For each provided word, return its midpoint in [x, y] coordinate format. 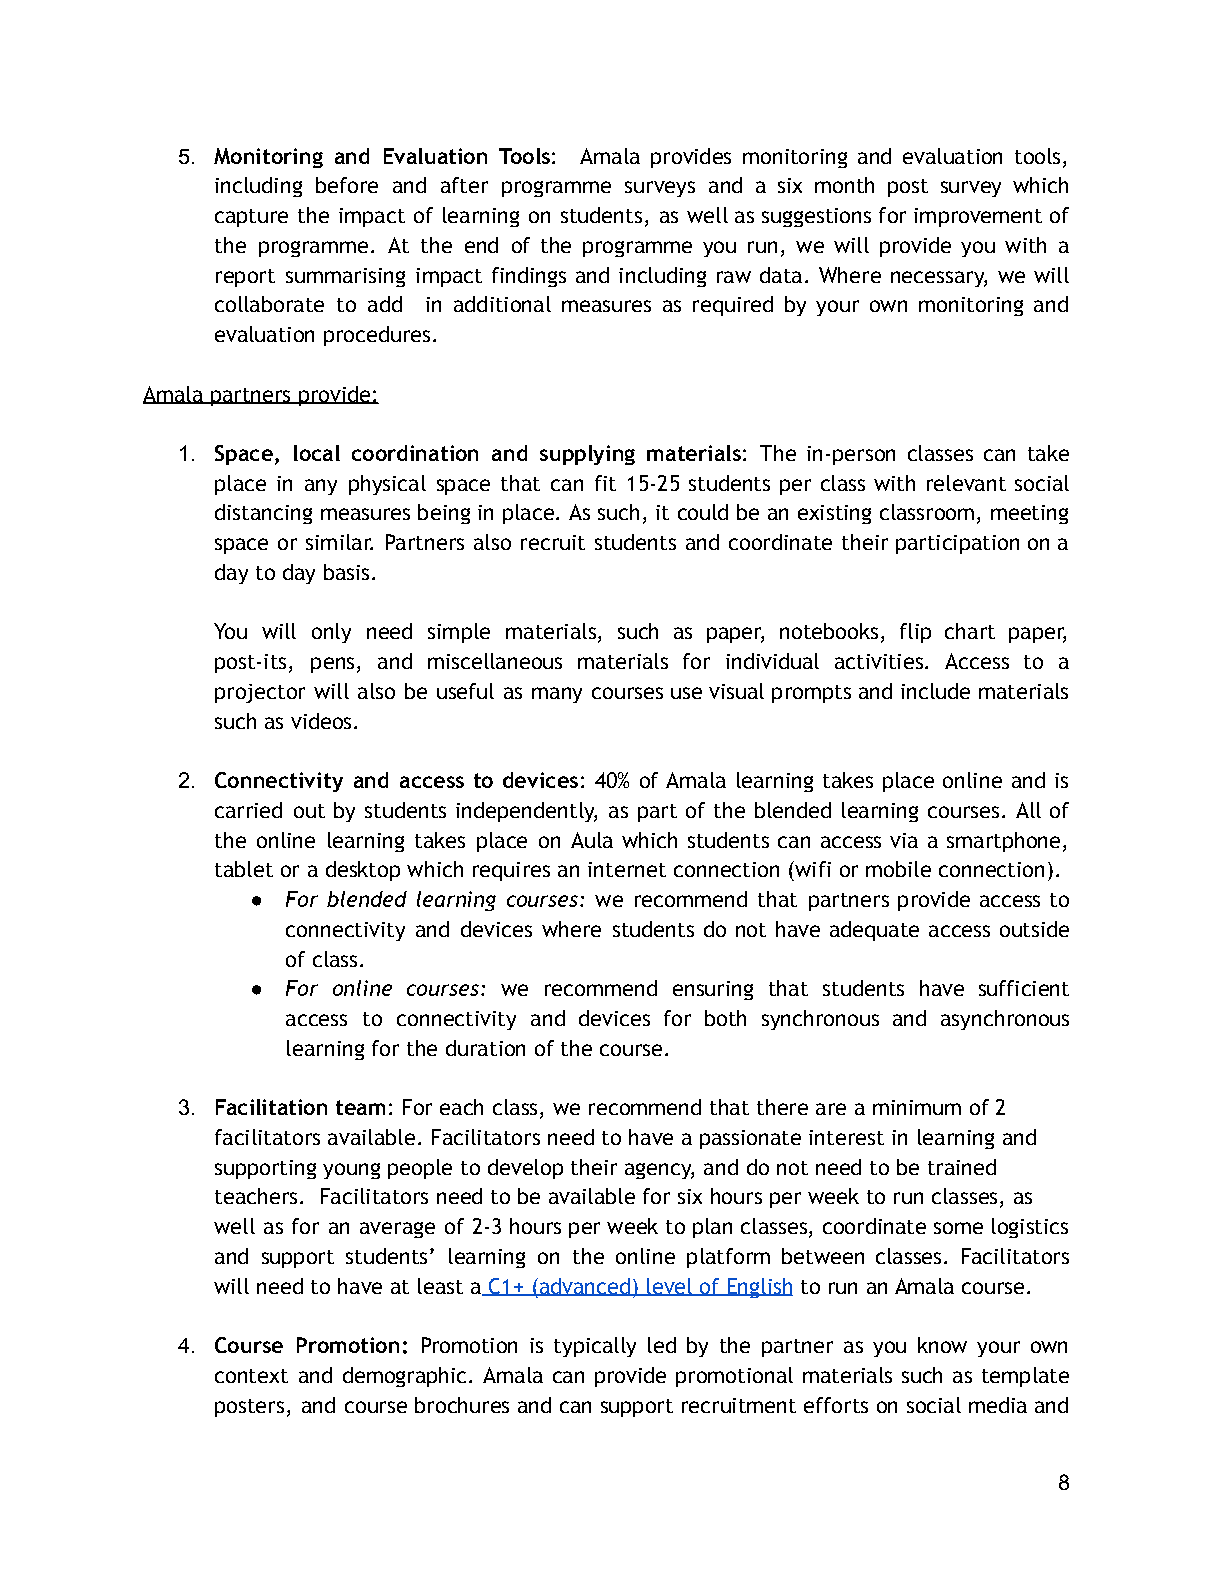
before [347, 185]
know [942, 1345]
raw [734, 277]
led [662, 1345]
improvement [978, 217]
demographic [404, 1377]
